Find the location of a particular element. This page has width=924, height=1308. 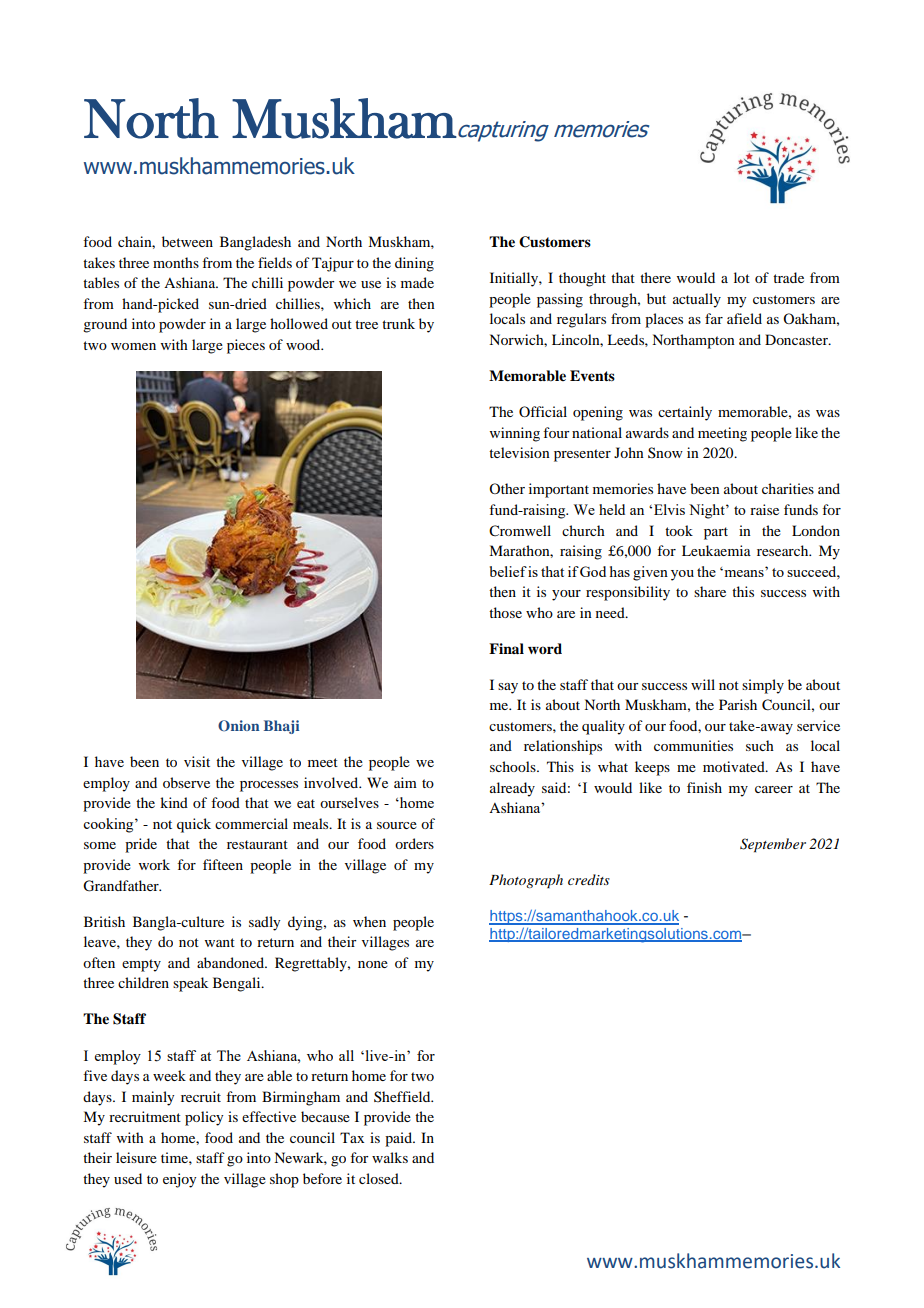

visit is located at coordinates (197, 761).
